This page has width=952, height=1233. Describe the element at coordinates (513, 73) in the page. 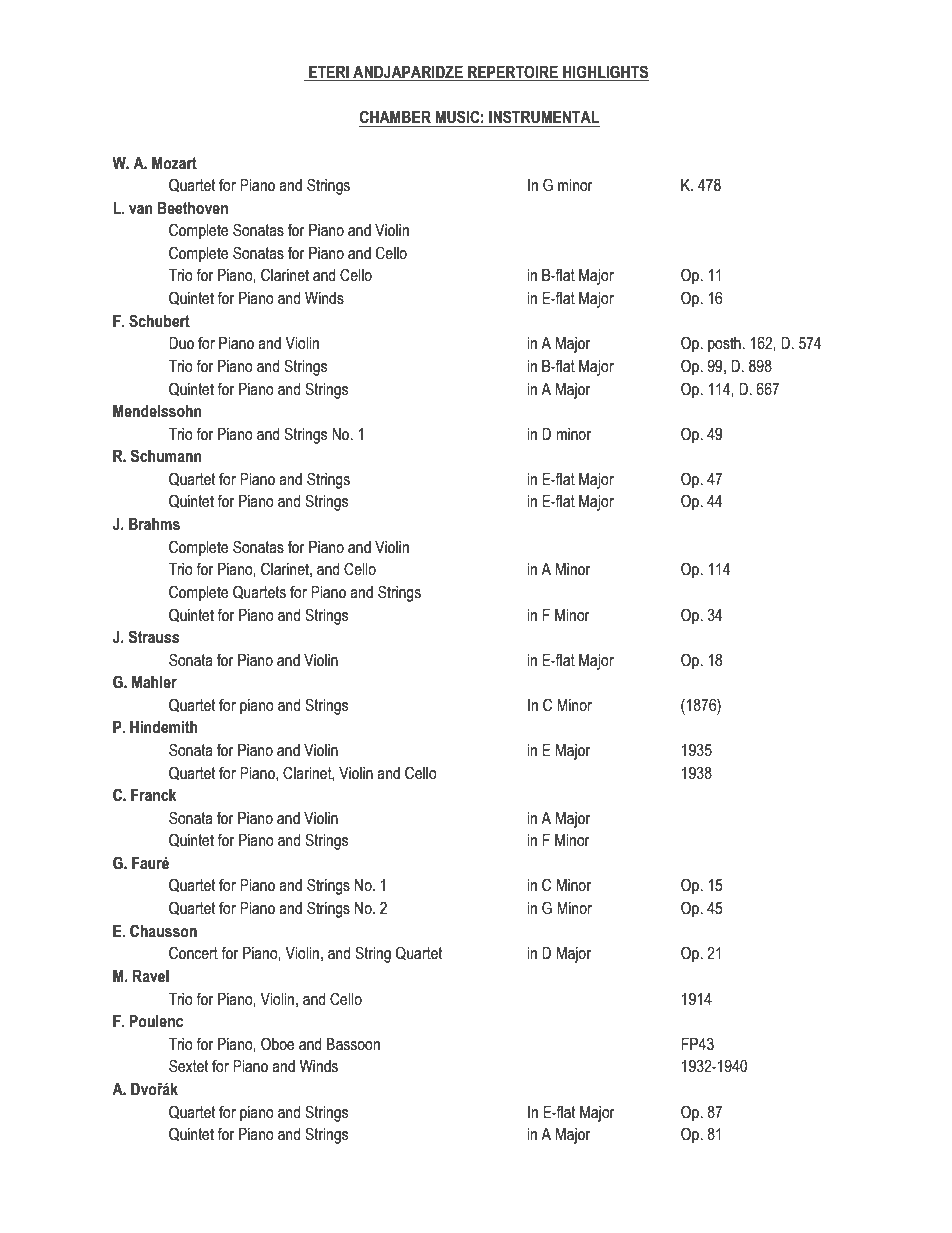

I see `REPERTOIRE` at that location.
